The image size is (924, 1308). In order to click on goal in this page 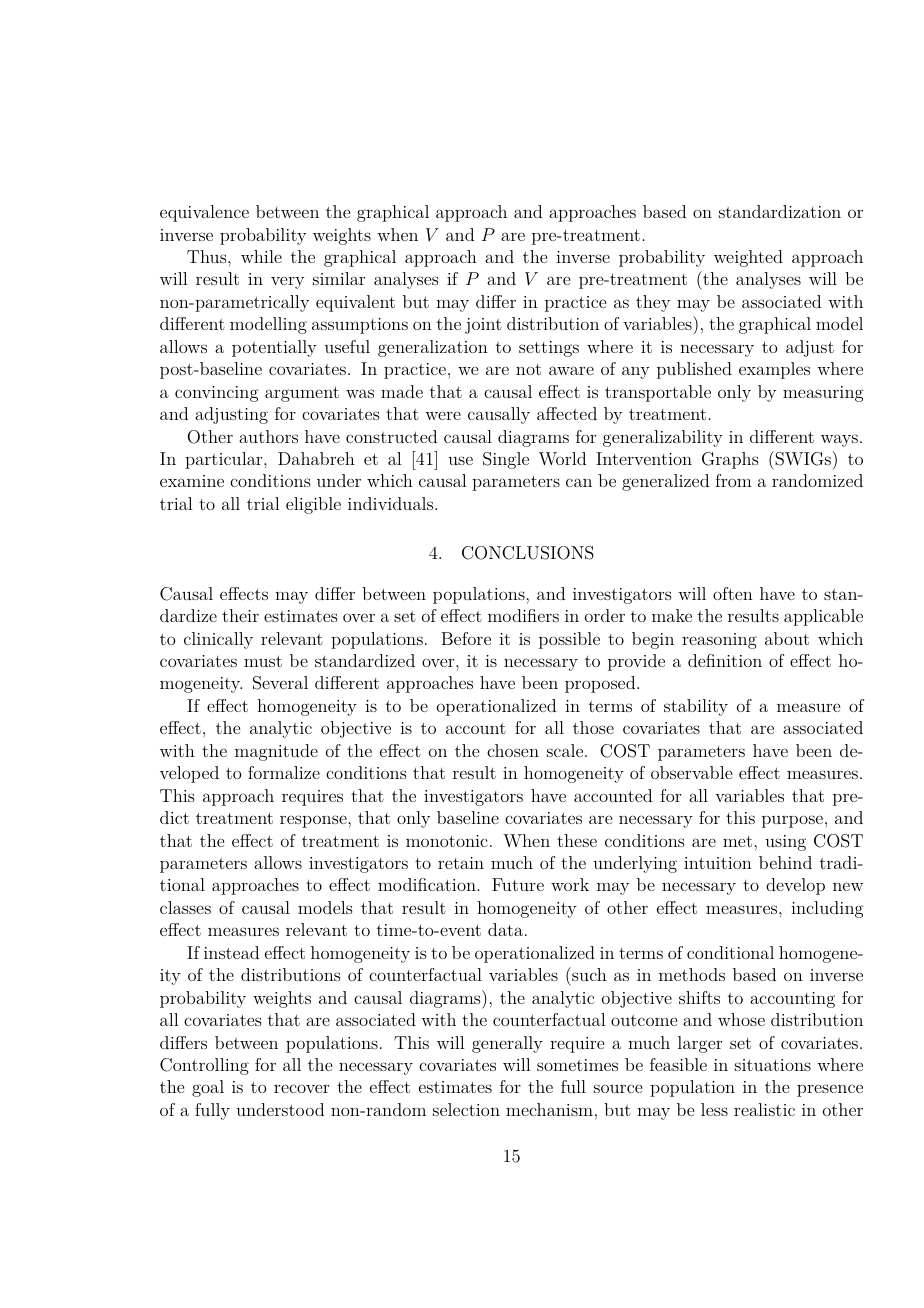, I will do `click(208, 1088)`.
